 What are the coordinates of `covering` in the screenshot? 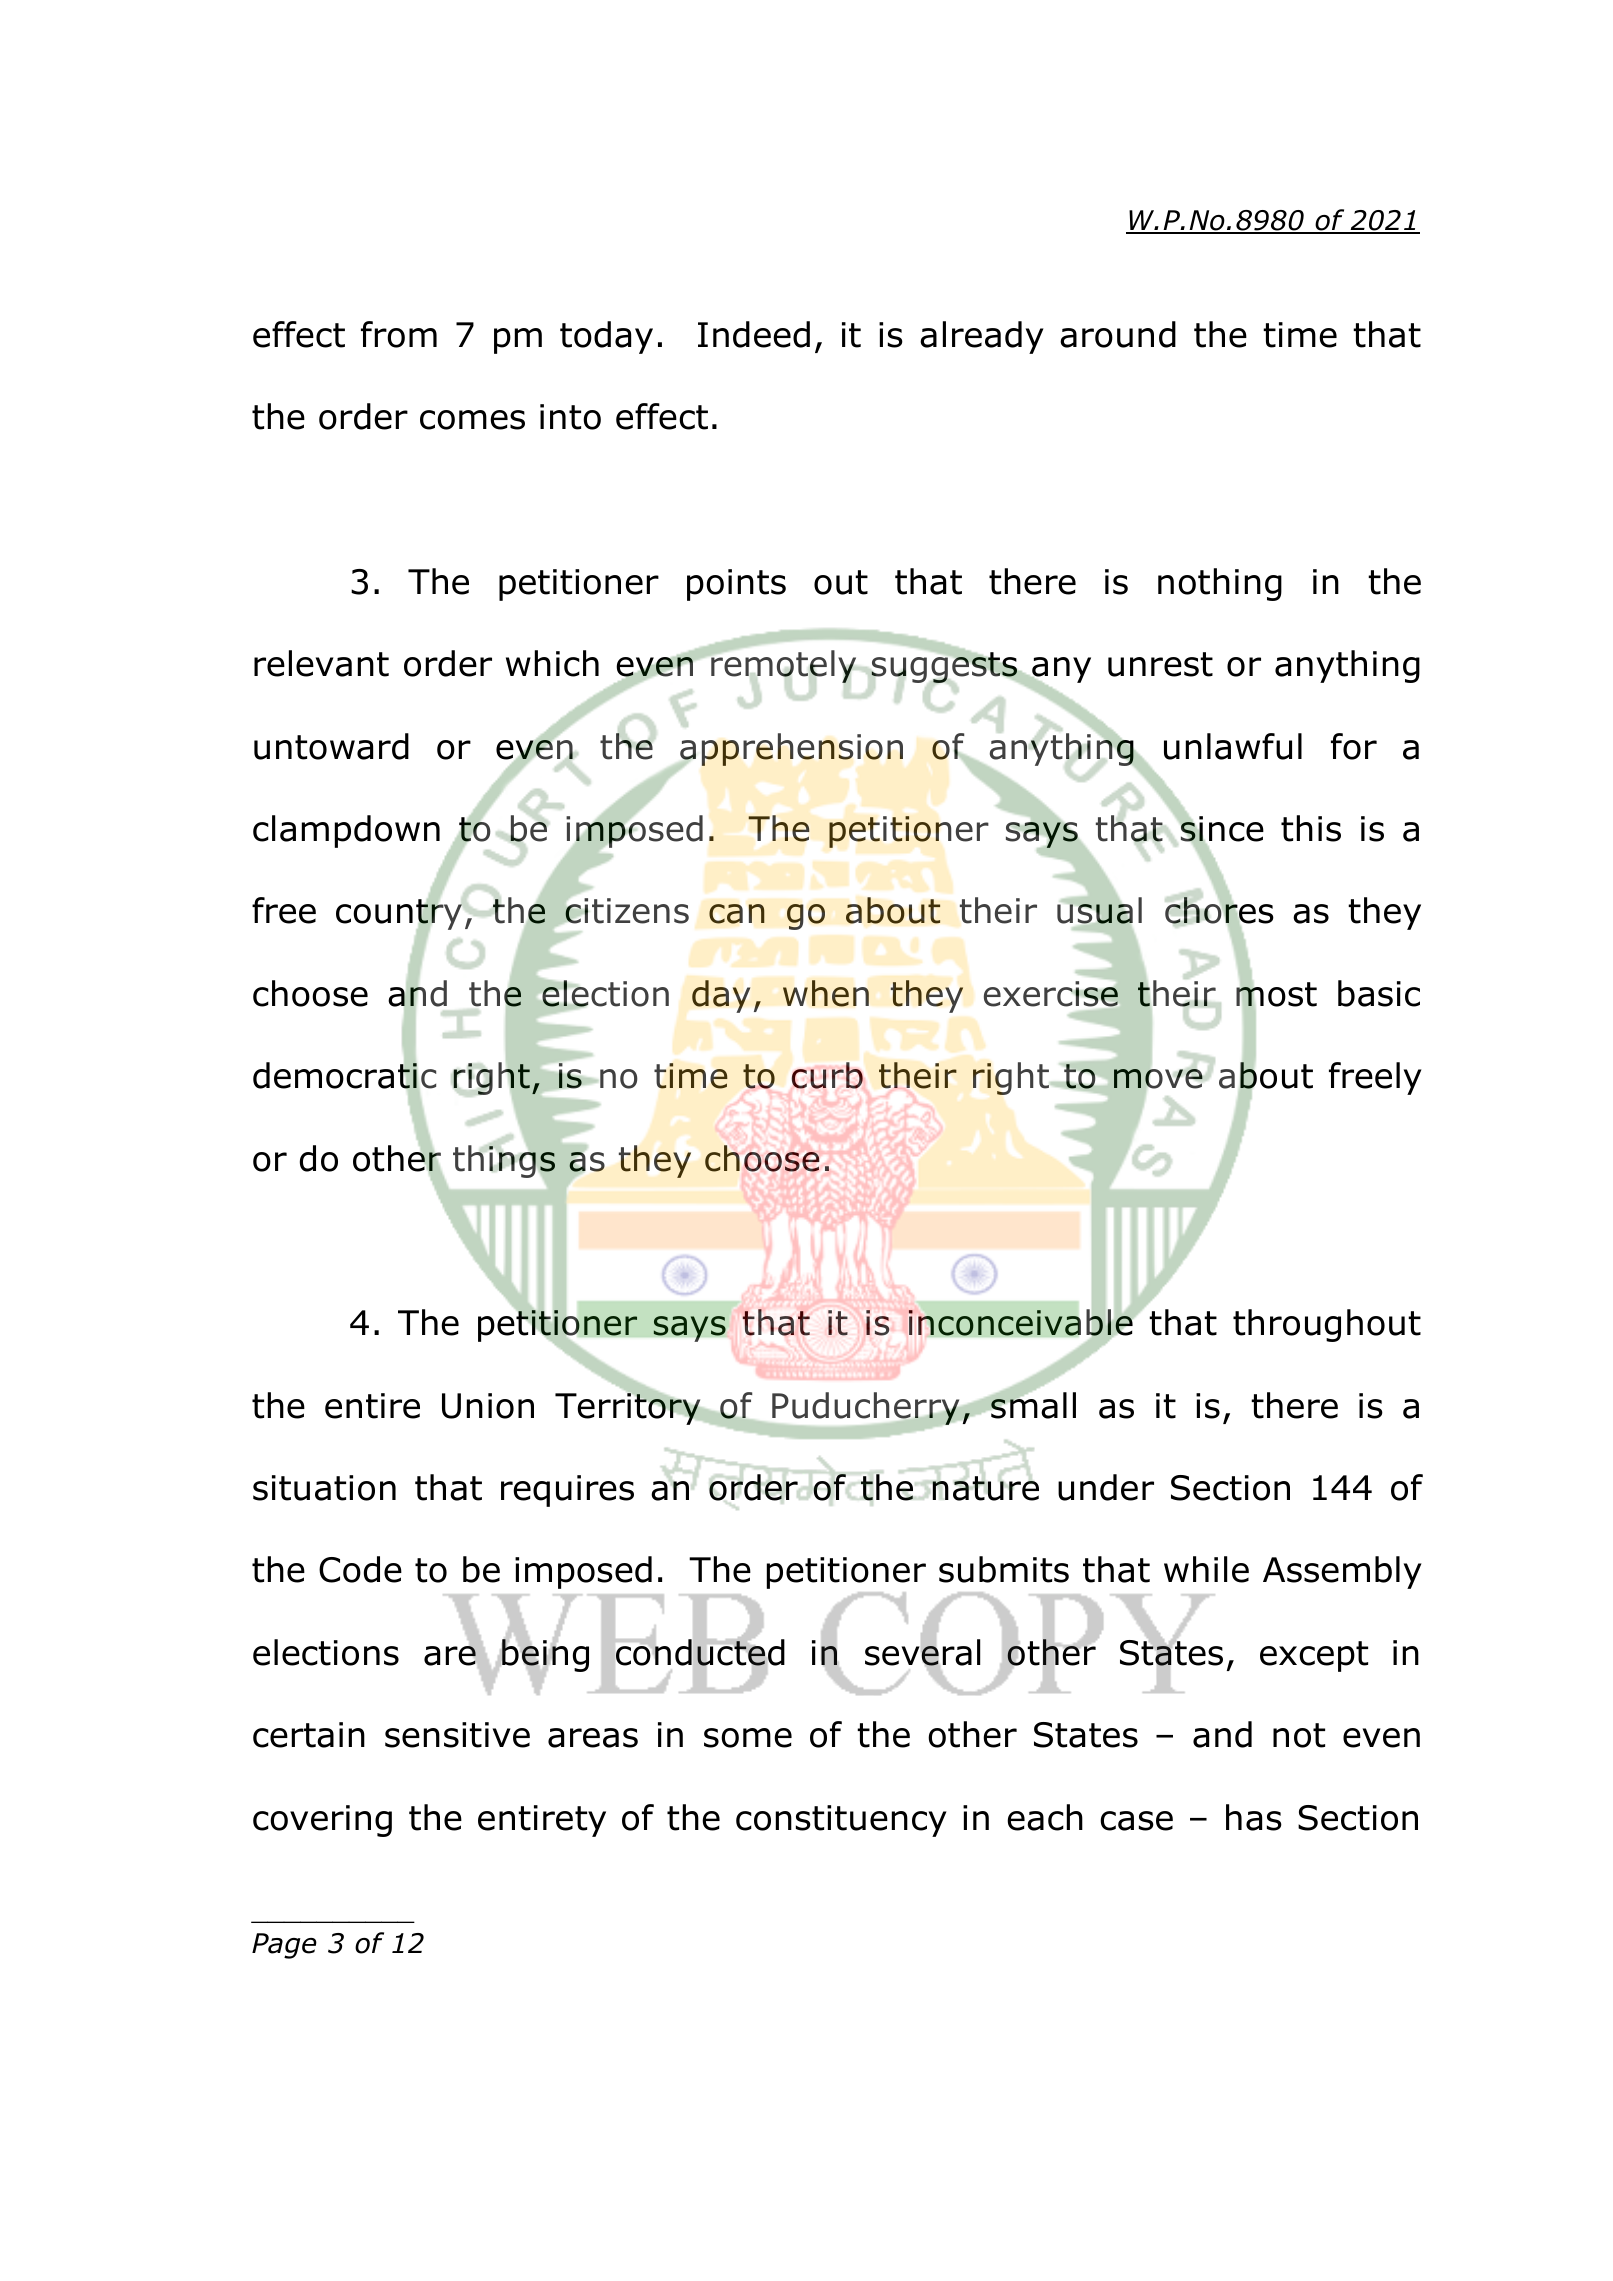 It's located at (322, 1821).
